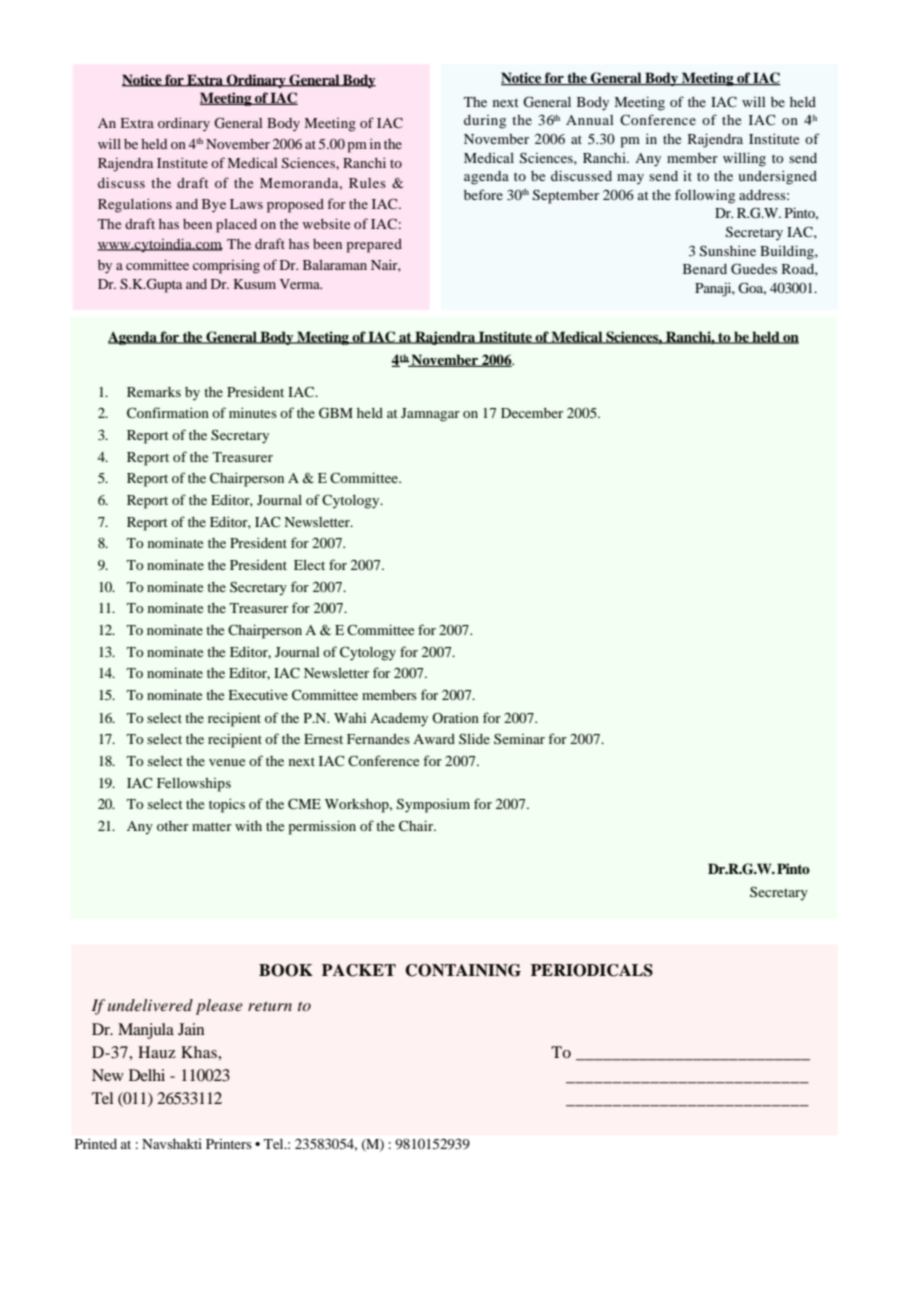  I want to click on during, so click(485, 122).
